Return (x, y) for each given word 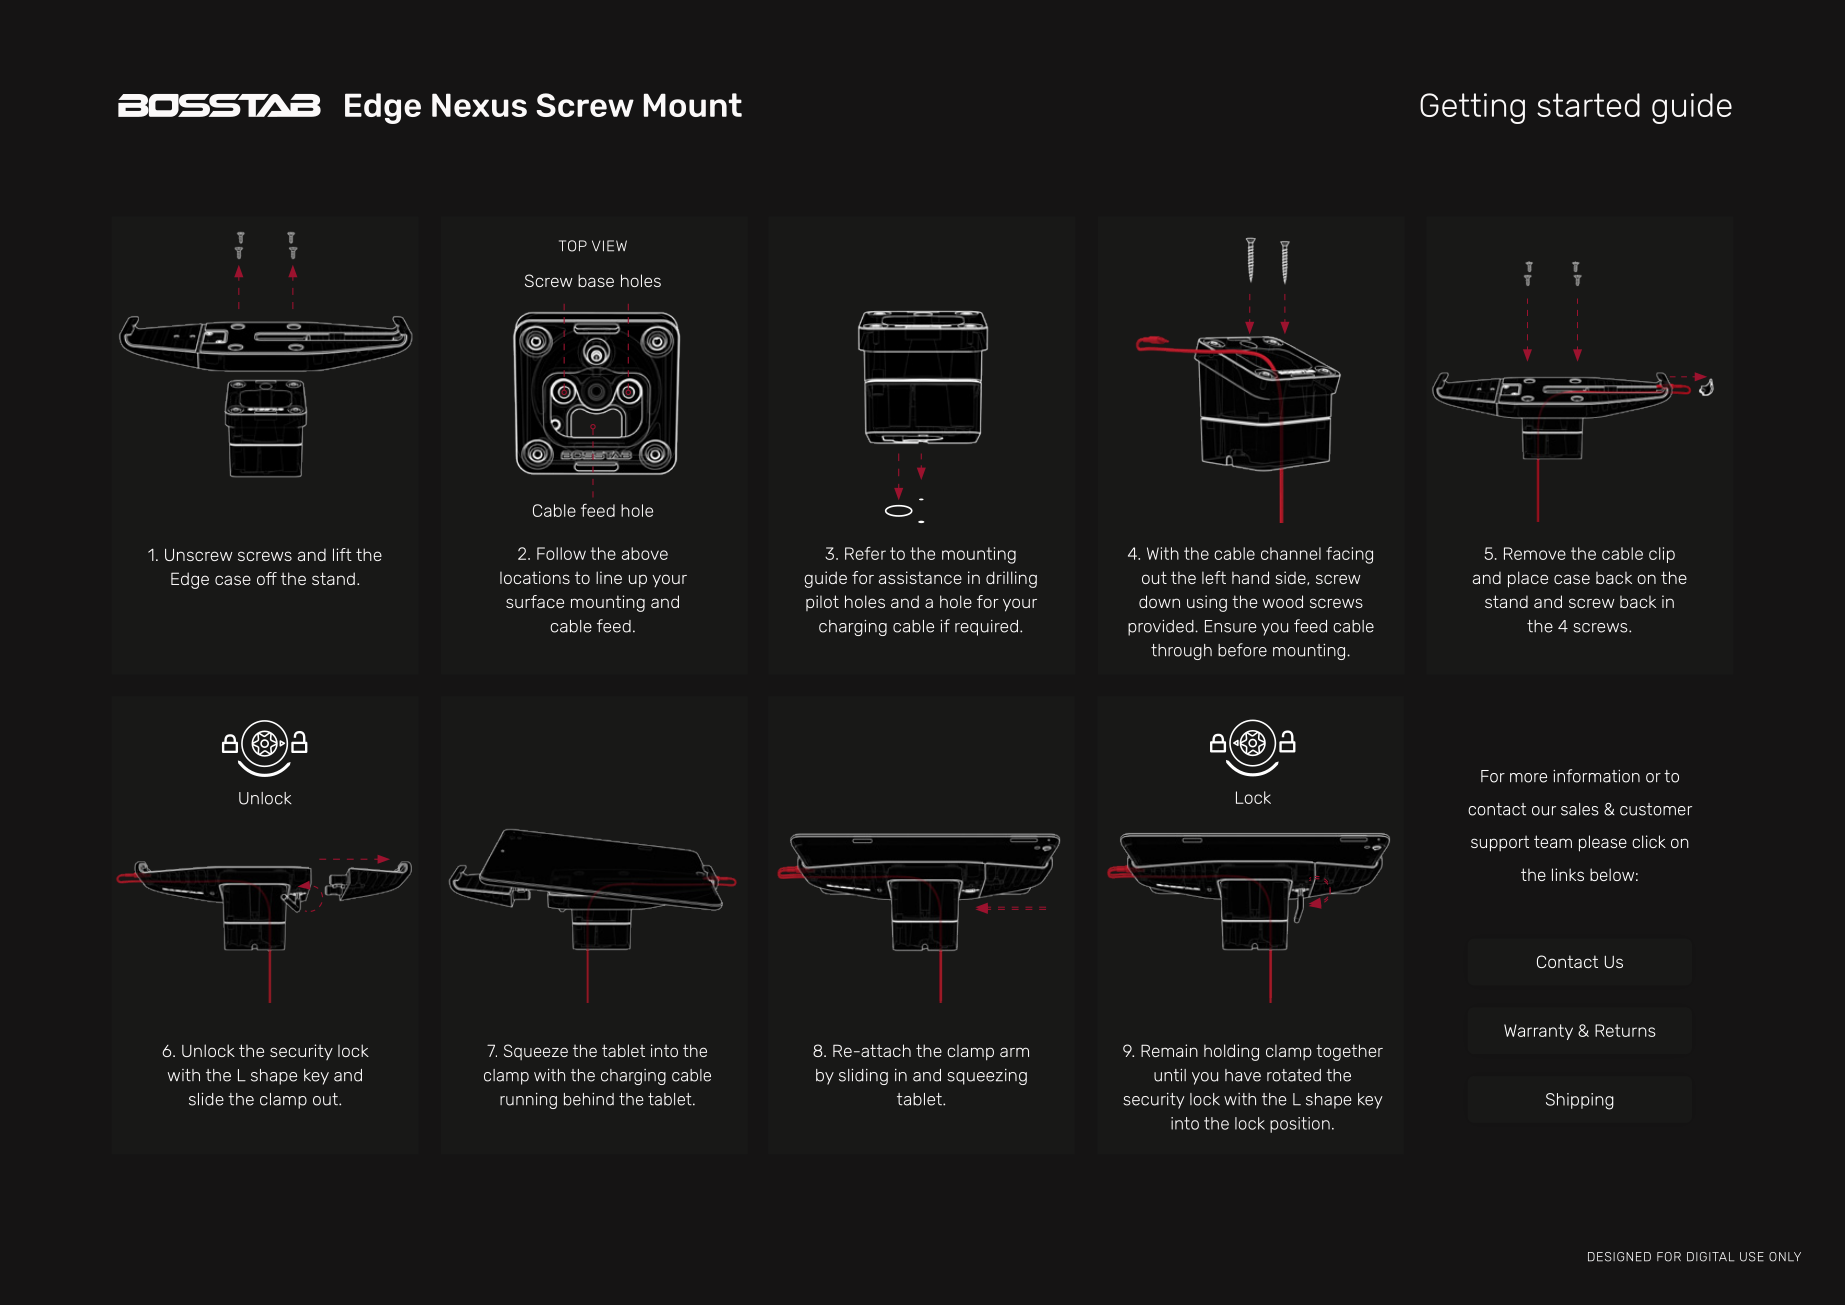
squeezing (987, 1077)
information (1596, 776)
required (986, 628)
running (528, 1101)
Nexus (479, 105)
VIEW (609, 246)
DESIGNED (1619, 1257)
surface (535, 601)
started (1588, 105)
